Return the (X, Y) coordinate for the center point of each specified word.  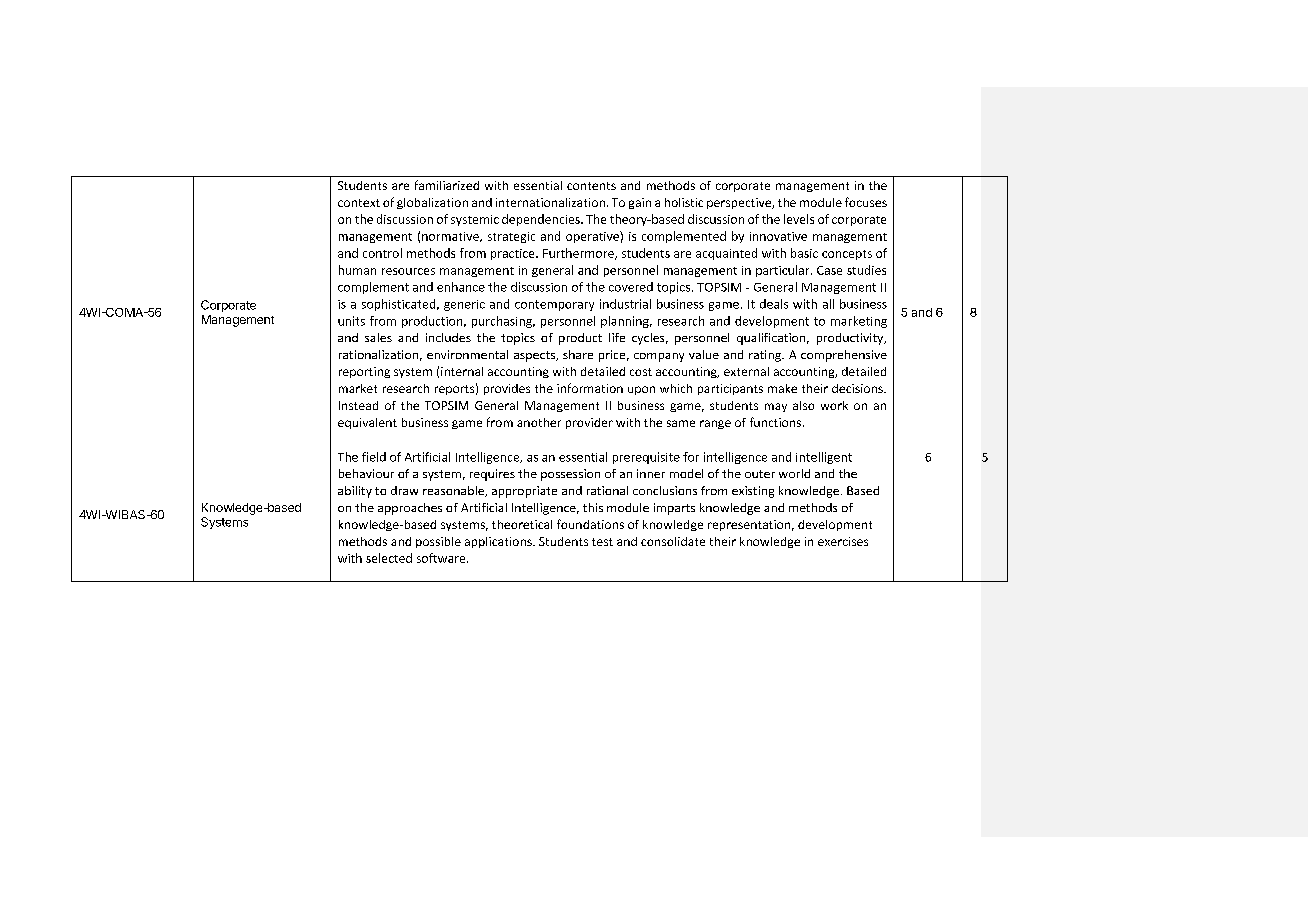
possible (438, 542)
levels (799, 219)
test (602, 542)
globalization (432, 203)
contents (591, 186)
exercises (843, 541)
